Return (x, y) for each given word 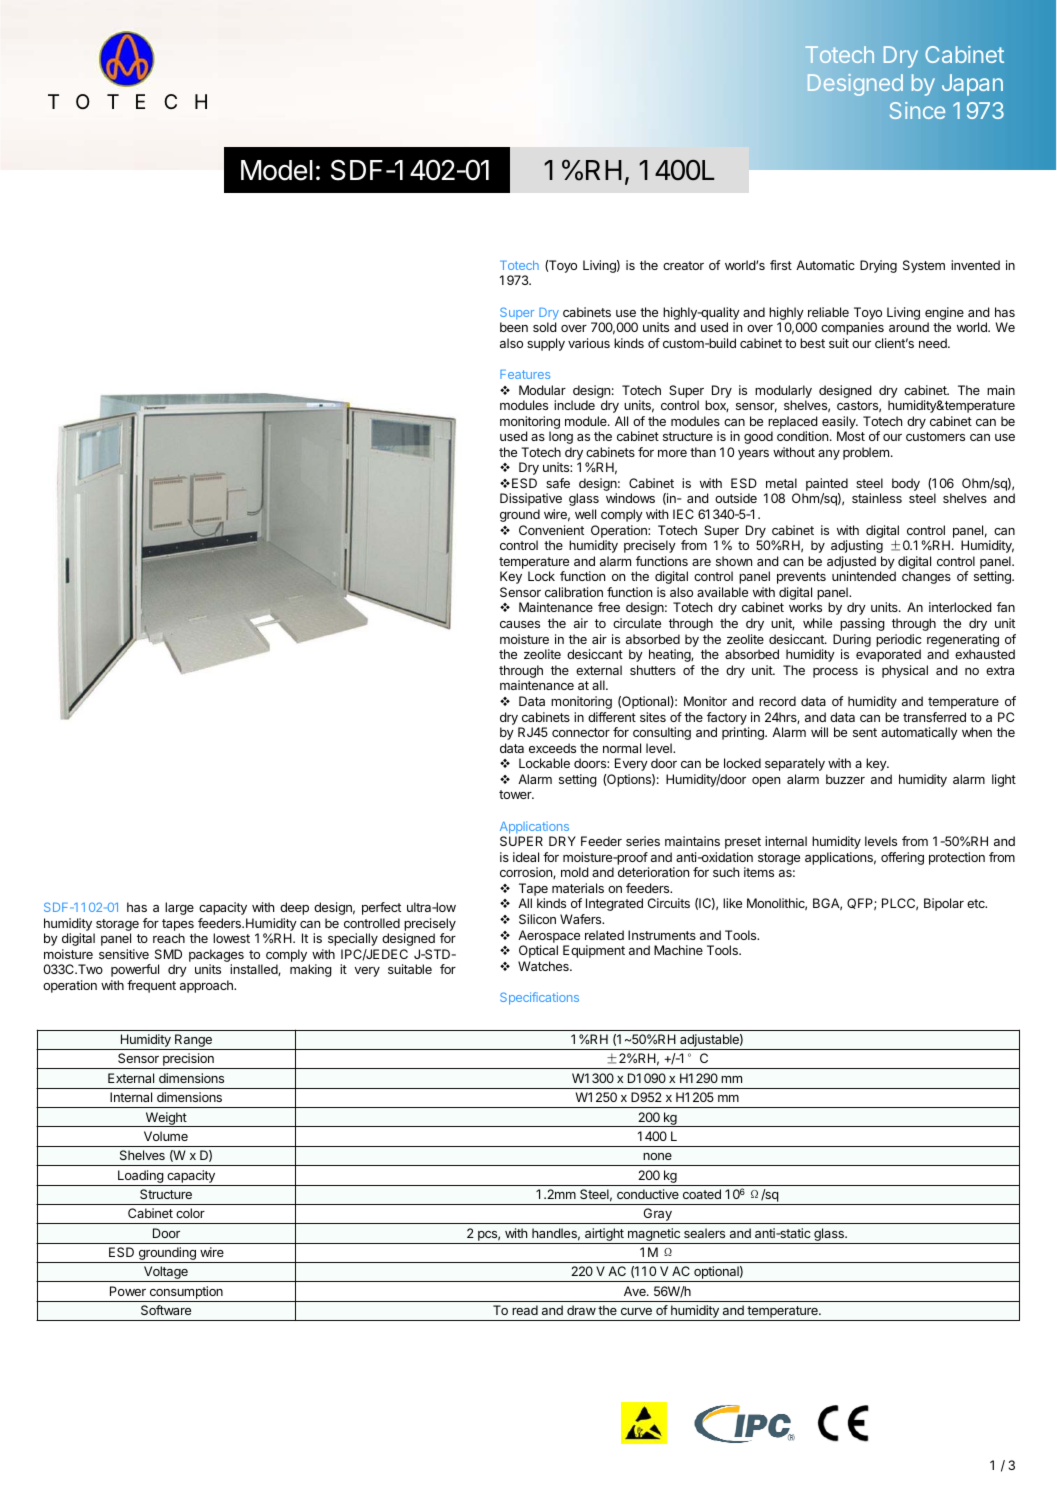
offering (902, 858)
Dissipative (531, 499)
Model (277, 170)
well (585, 514)
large (179, 908)
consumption (186, 1294)
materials (578, 888)
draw (581, 1310)
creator (683, 265)
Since (917, 110)
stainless (877, 498)
